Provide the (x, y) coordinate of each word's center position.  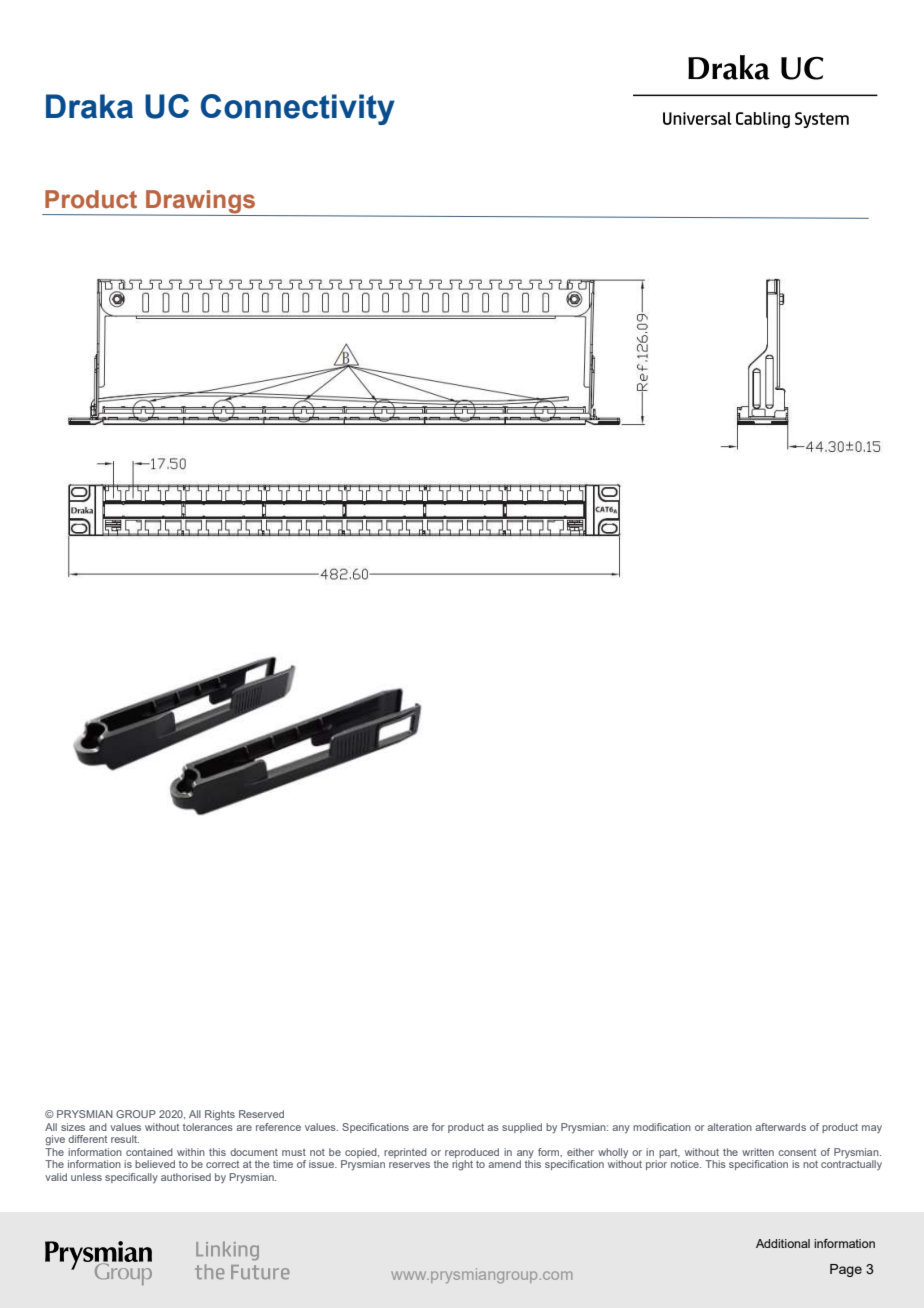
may (872, 1129)
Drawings (201, 203)
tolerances (208, 1127)
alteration (729, 1127)
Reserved (261, 1114)
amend (504, 1164)
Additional (783, 1243)
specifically (131, 1178)
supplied (522, 1128)
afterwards (780, 1127)
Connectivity (298, 109)
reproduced (472, 1153)
